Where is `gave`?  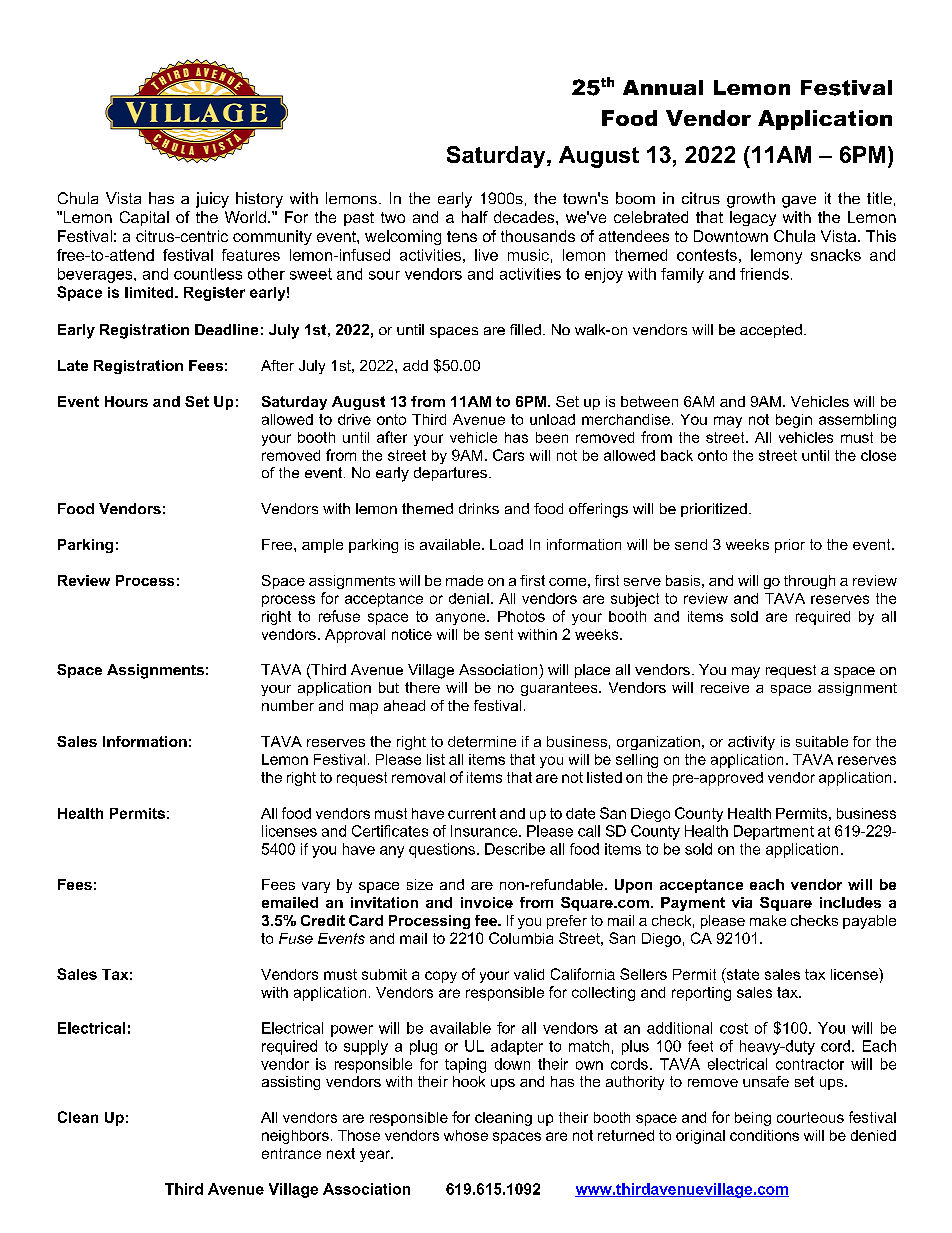 gave is located at coordinates (799, 202).
